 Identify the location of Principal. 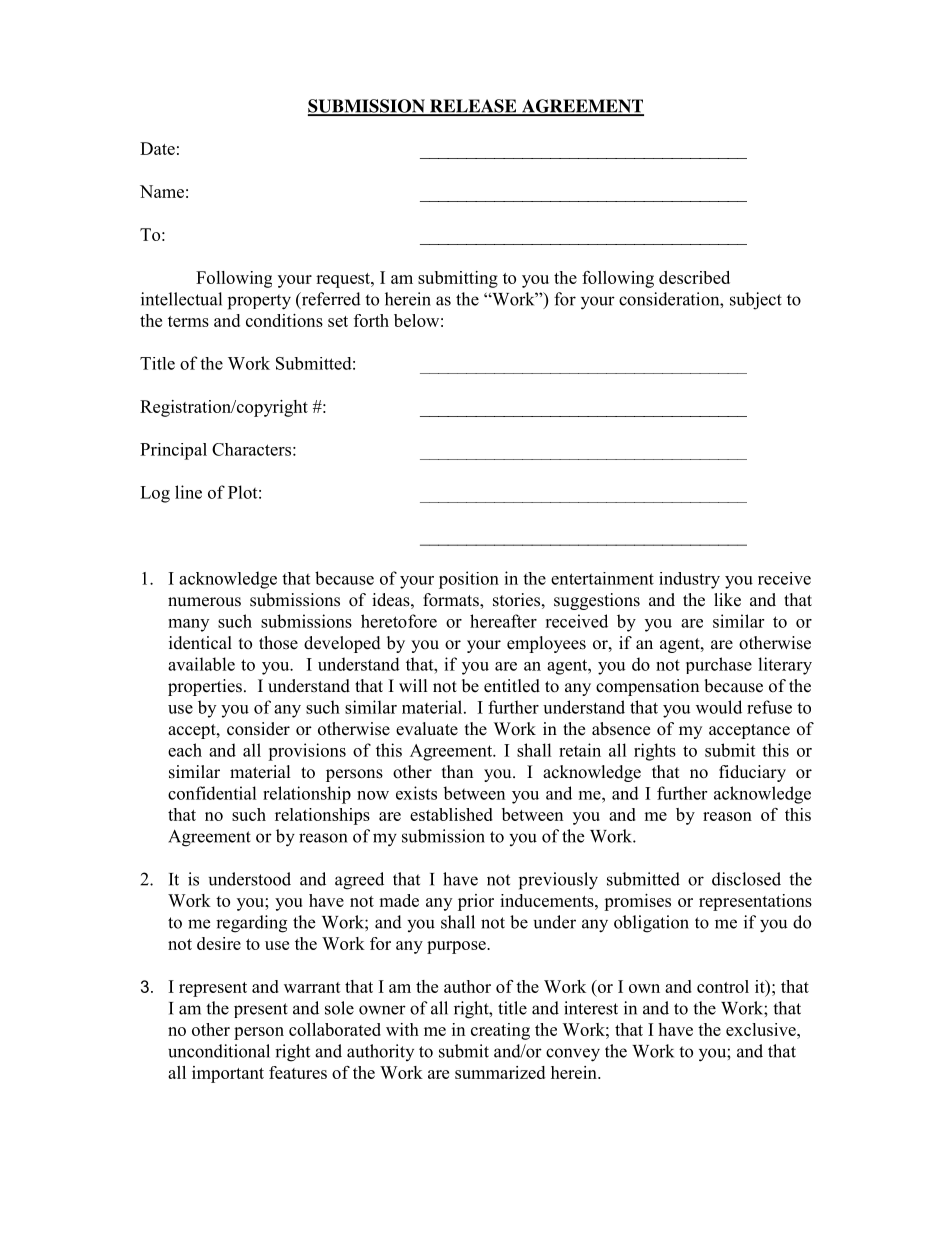
(173, 451).
